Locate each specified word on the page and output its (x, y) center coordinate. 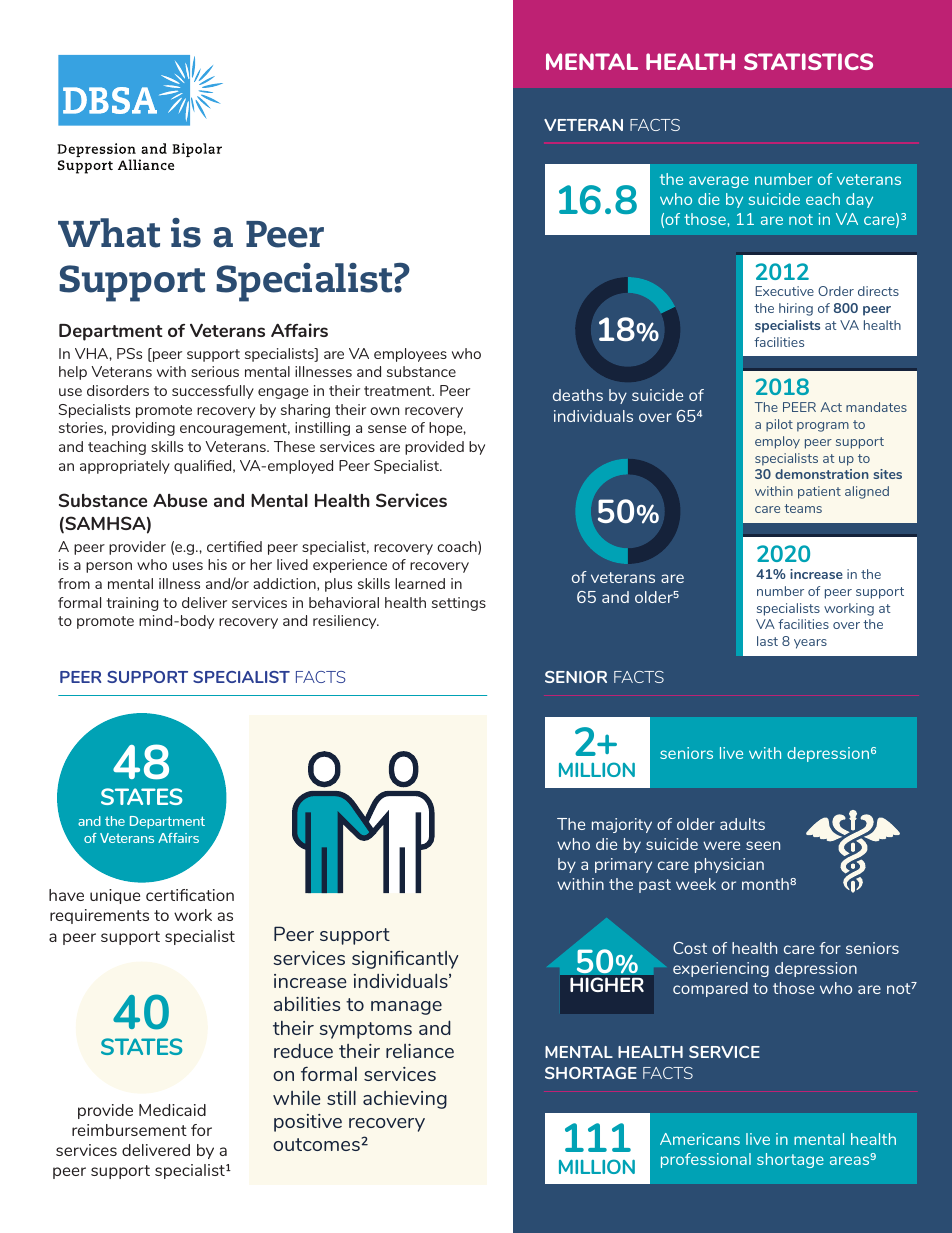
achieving (405, 1100)
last (767, 641)
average (719, 182)
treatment (399, 391)
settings (459, 604)
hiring (796, 309)
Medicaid (172, 1110)
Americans (700, 1139)
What (109, 233)
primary (623, 865)
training (132, 604)
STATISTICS (808, 61)
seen (763, 845)
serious (215, 371)
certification (190, 895)
